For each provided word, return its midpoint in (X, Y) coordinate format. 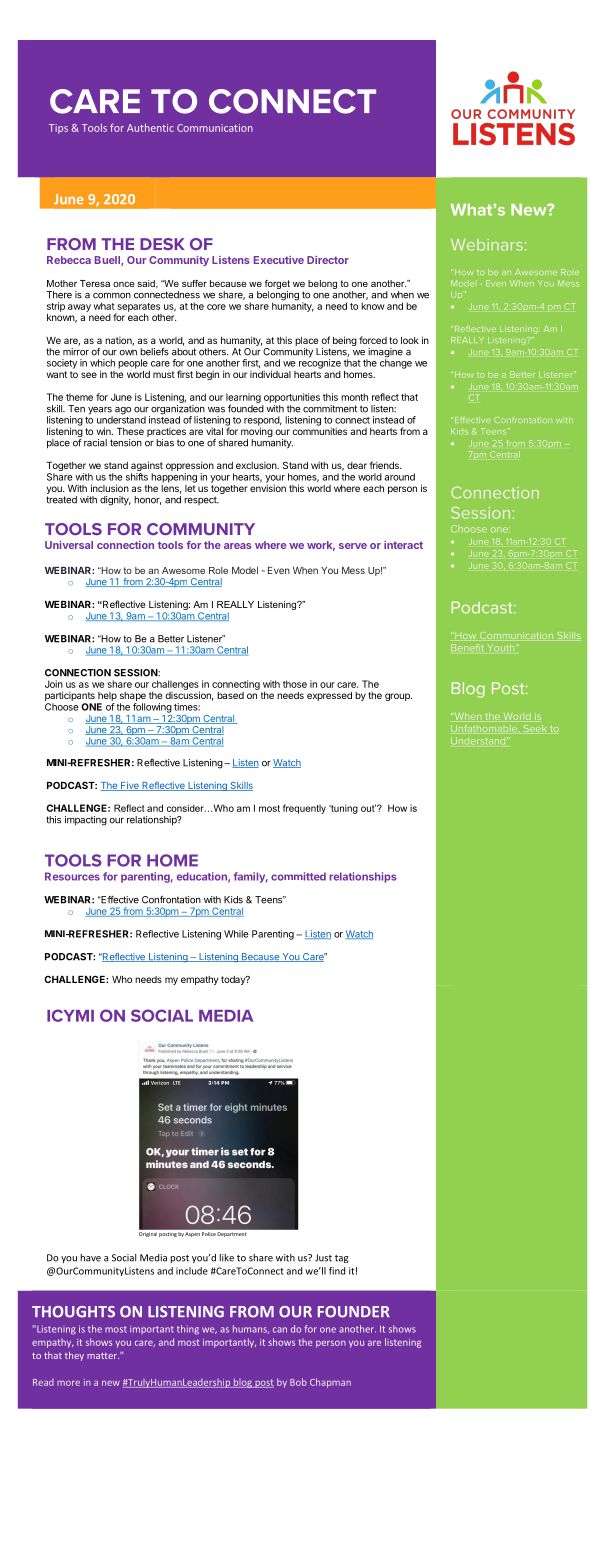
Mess (353, 570)
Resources (72, 876)
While (236, 934)
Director (328, 260)
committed (298, 876)
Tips (58, 129)
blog (243, 1383)
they (74, 1356)
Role (218, 570)
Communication (215, 128)
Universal (69, 545)
